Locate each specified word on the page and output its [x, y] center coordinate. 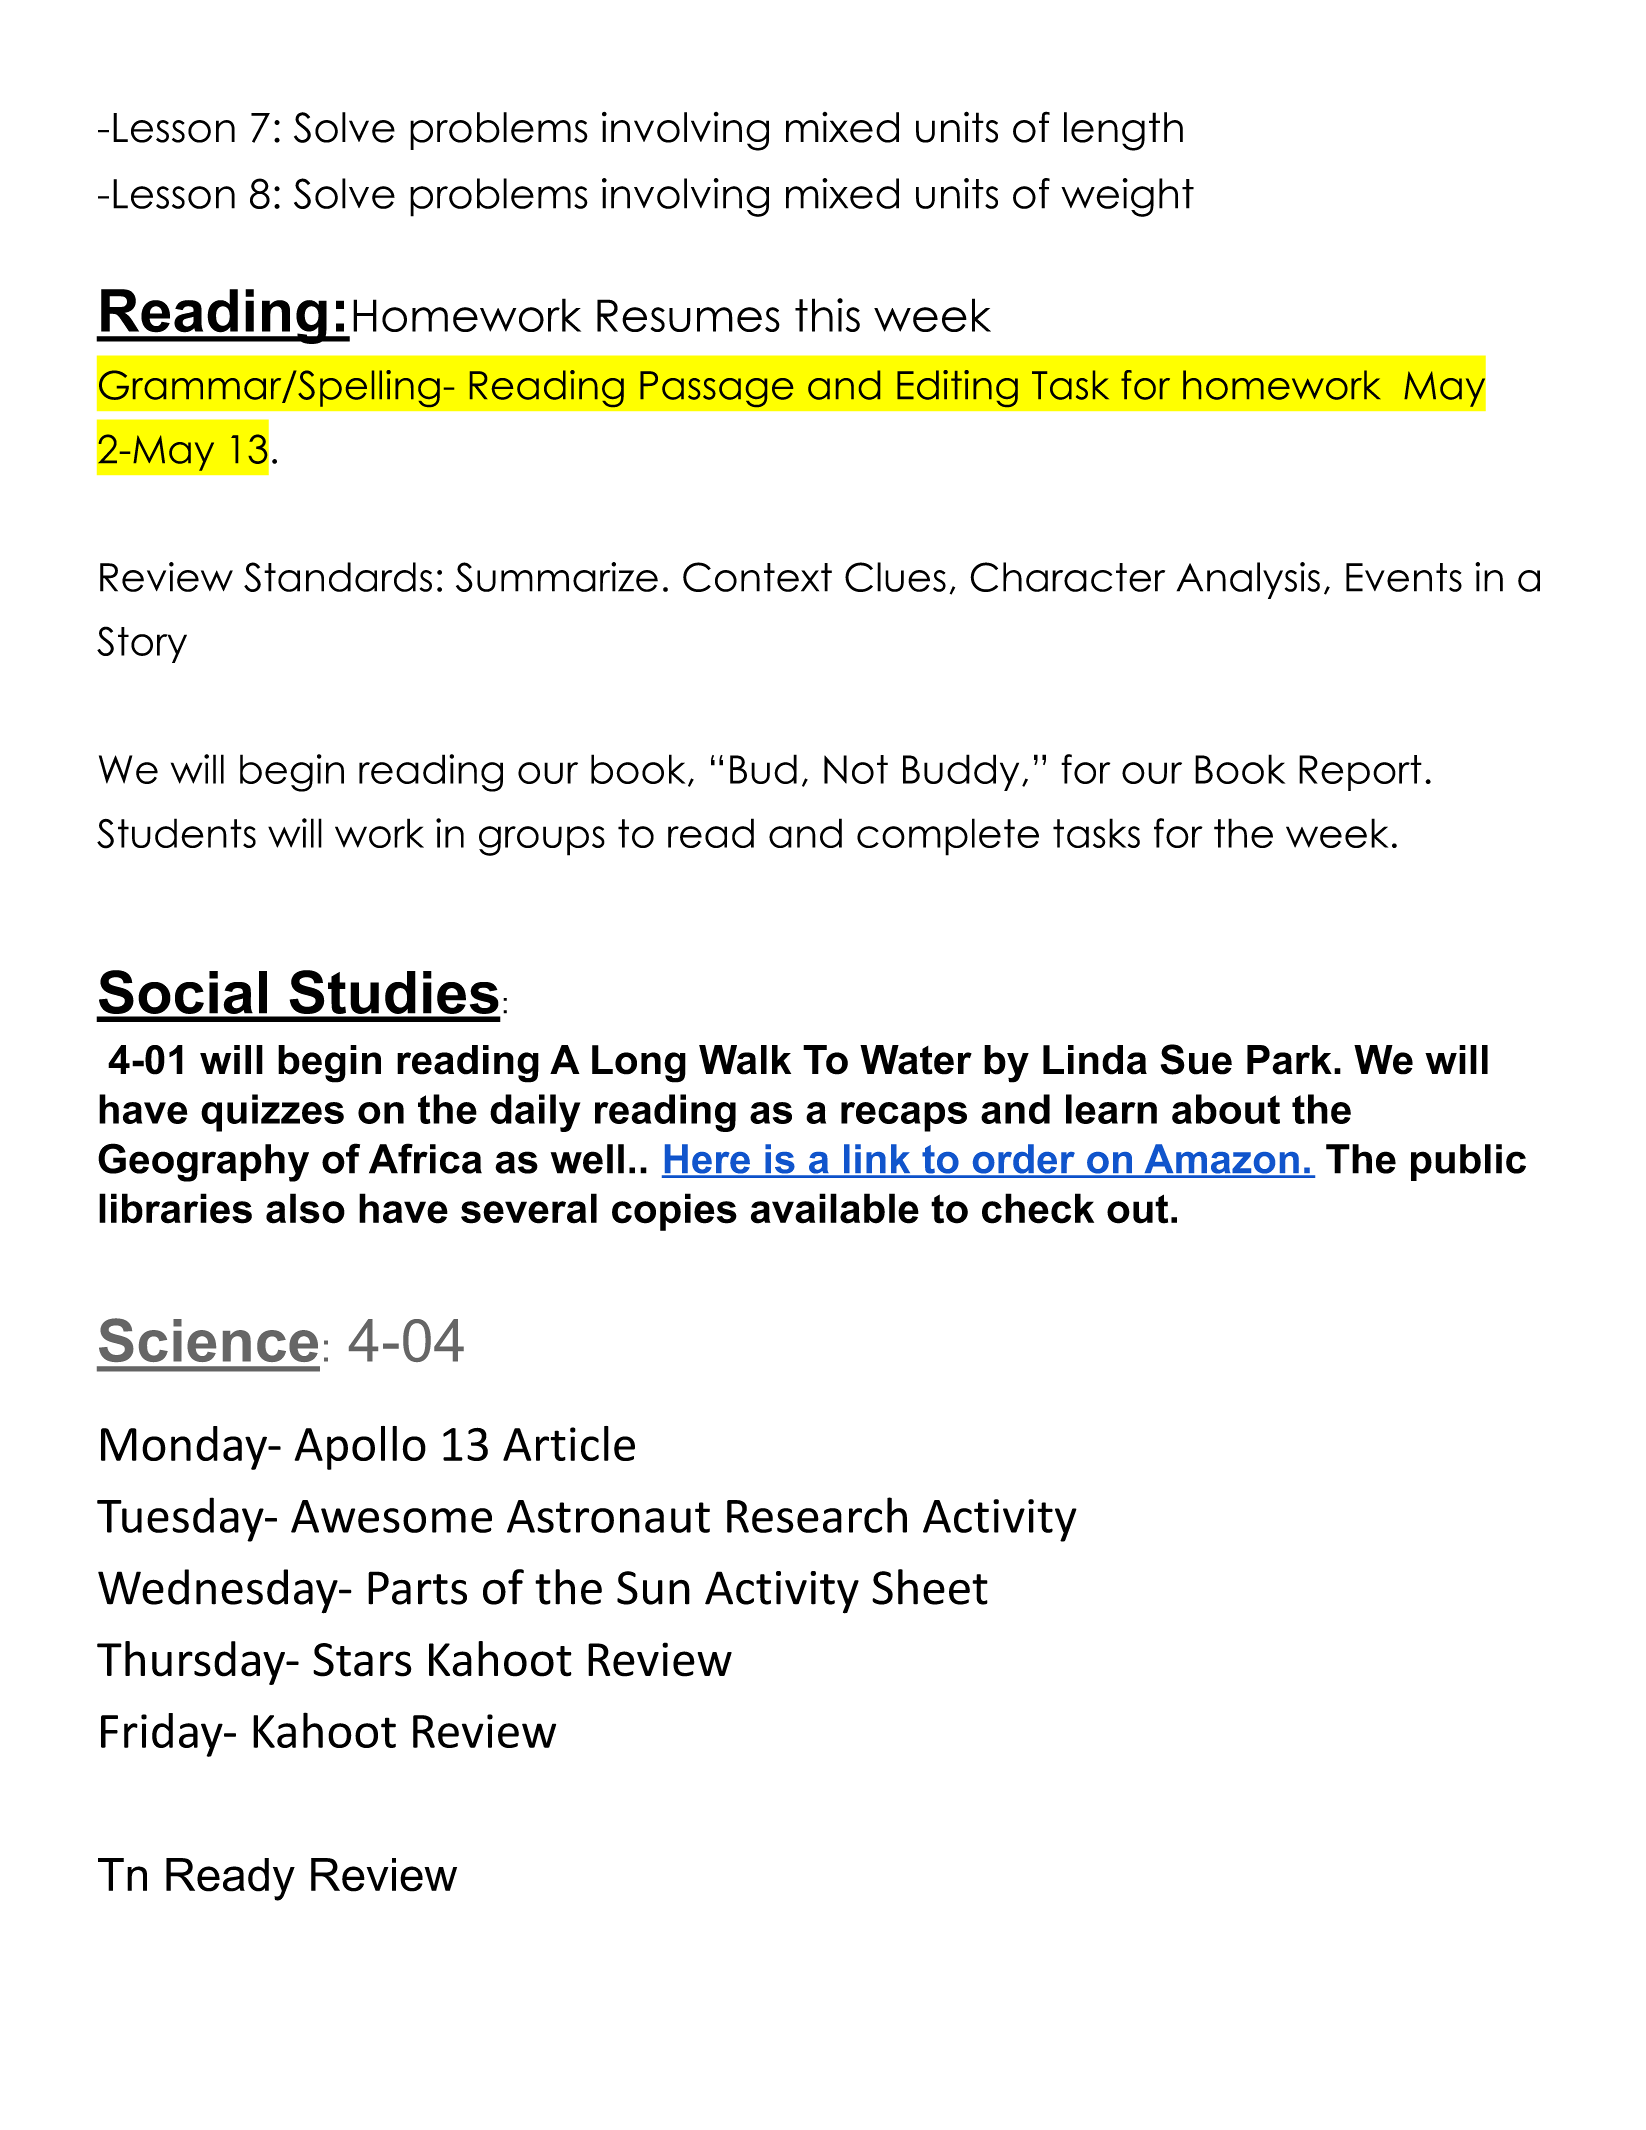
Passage [716, 389]
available [835, 1208]
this [827, 315]
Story [142, 644]
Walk [745, 1060]
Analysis [1248, 580]
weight [1127, 197]
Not [856, 769]
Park [1289, 1060]
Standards [338, 577]
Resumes [688, 315]
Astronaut [608, 1516]
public [1468, 1162]
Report [1360, 773]
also [305, 1208]
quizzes [272, 1113]
